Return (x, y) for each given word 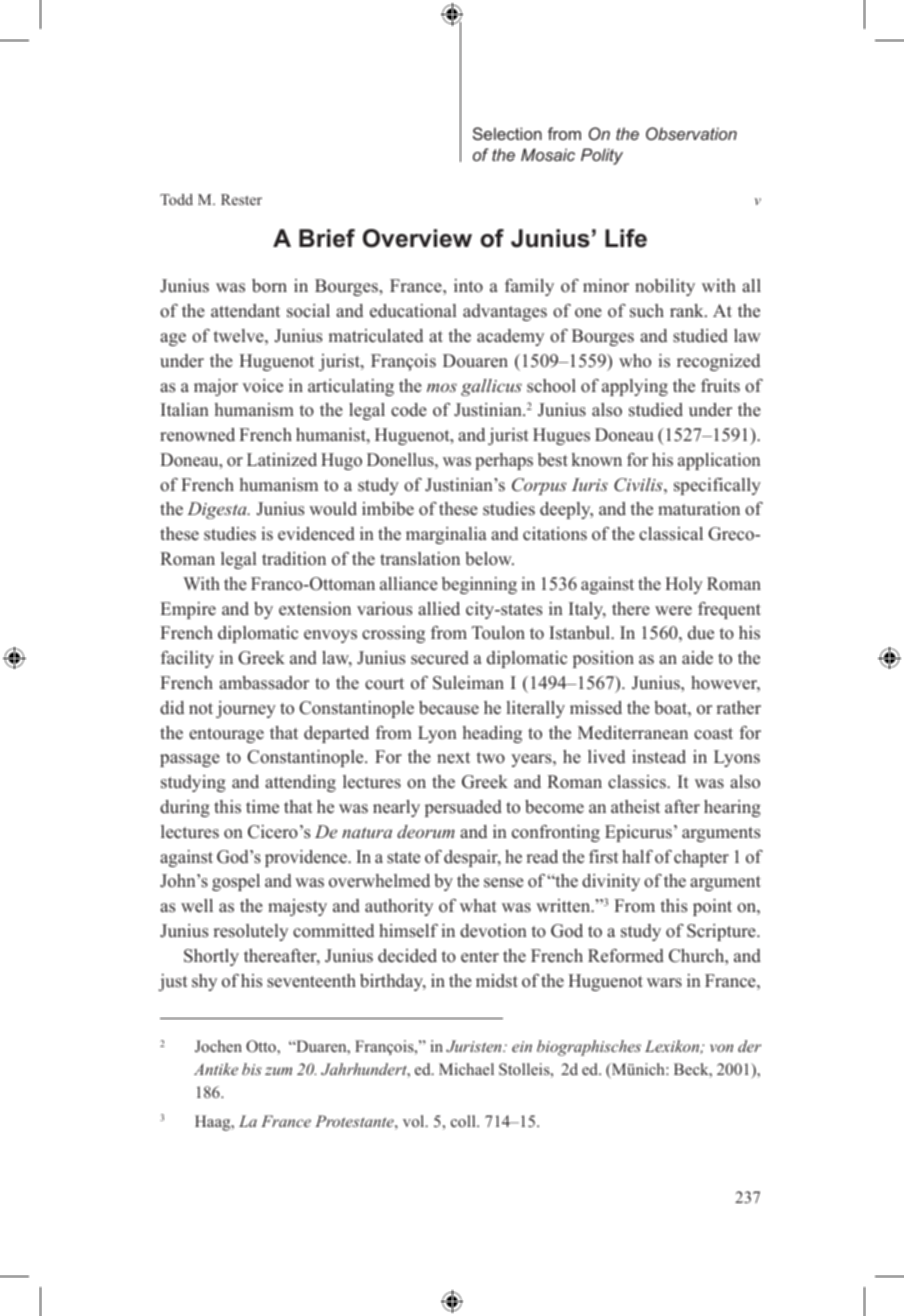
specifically (717, 486)
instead (659, 757)
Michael (466, 1069)
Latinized (282, 460)
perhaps (504, 461)
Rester (241, 199)
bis (252, 1069)
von (721, 1048)
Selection (507, 133)
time (262, 807)
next (453, 758)
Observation (691, 133)
